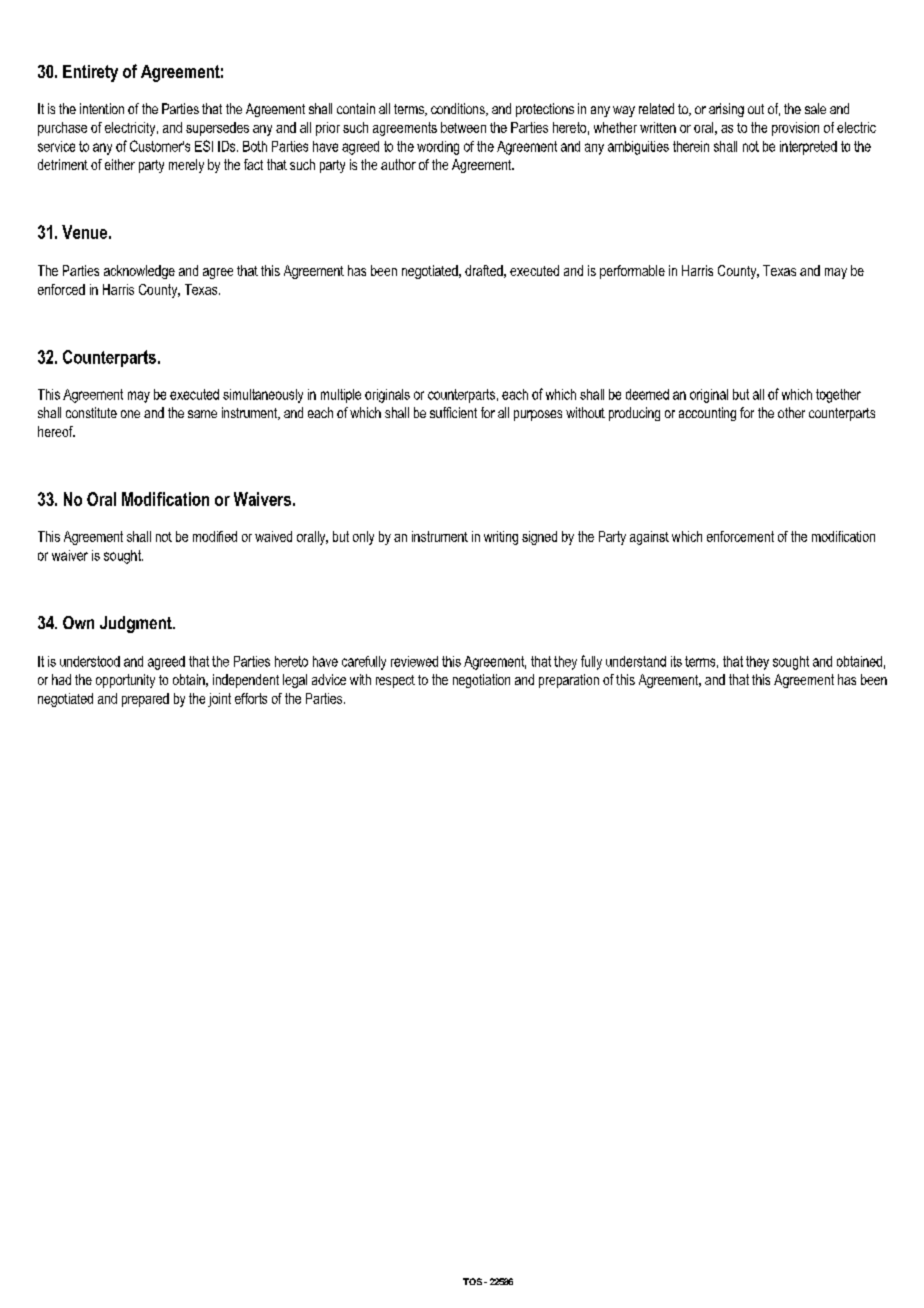 This image has width=924, height=1308. I want to click on intention, so click(102, 108).
